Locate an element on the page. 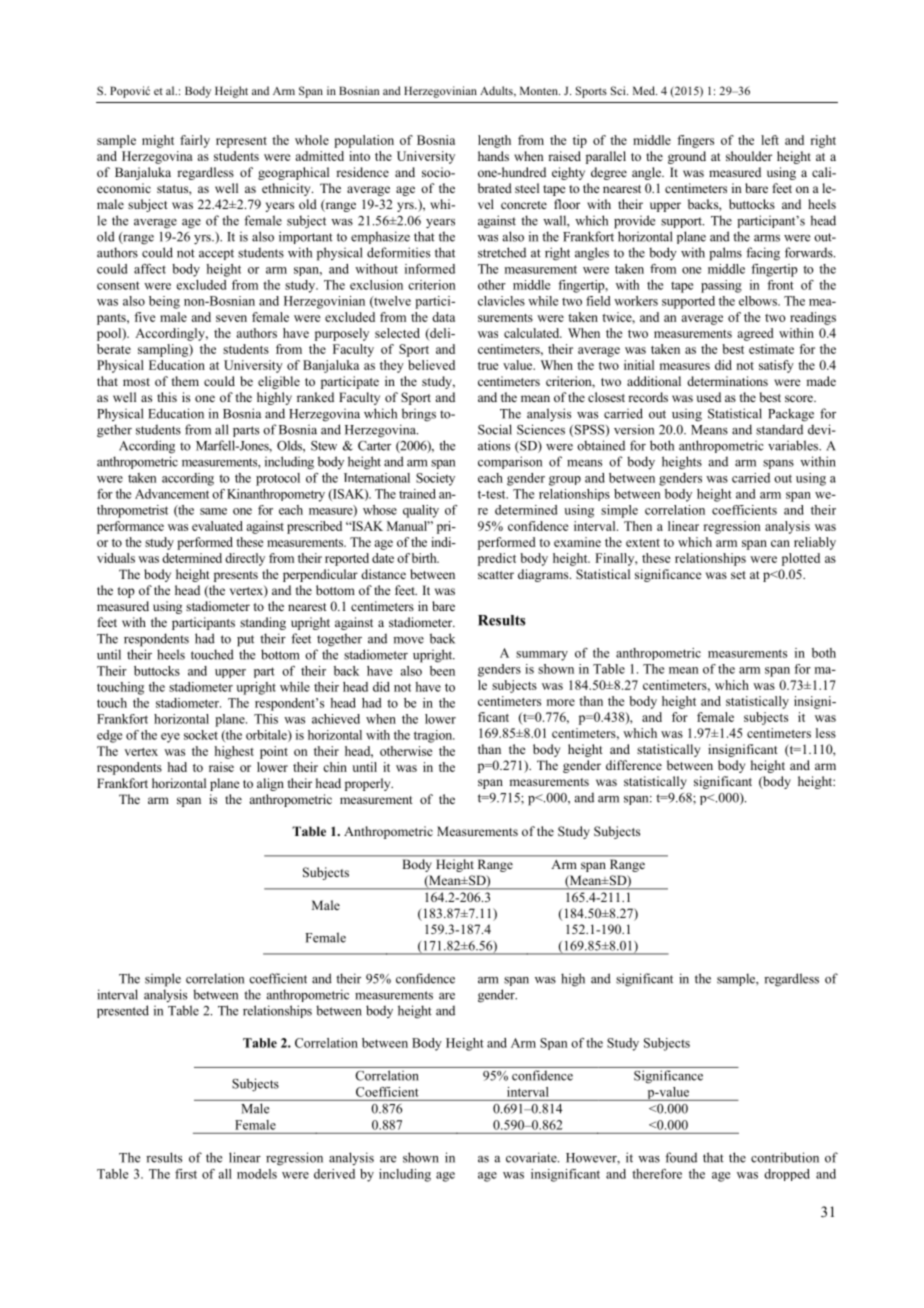  them is located at coordinates (185, 381).
